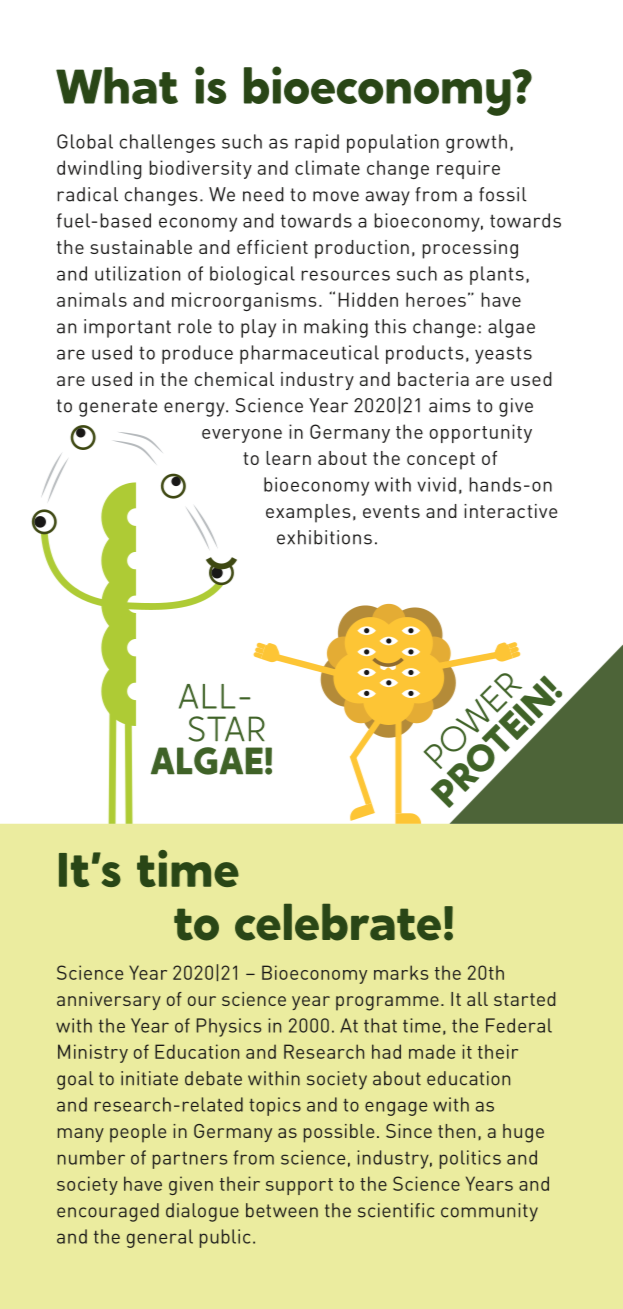  I want to click on growth, so click(476, 143).
